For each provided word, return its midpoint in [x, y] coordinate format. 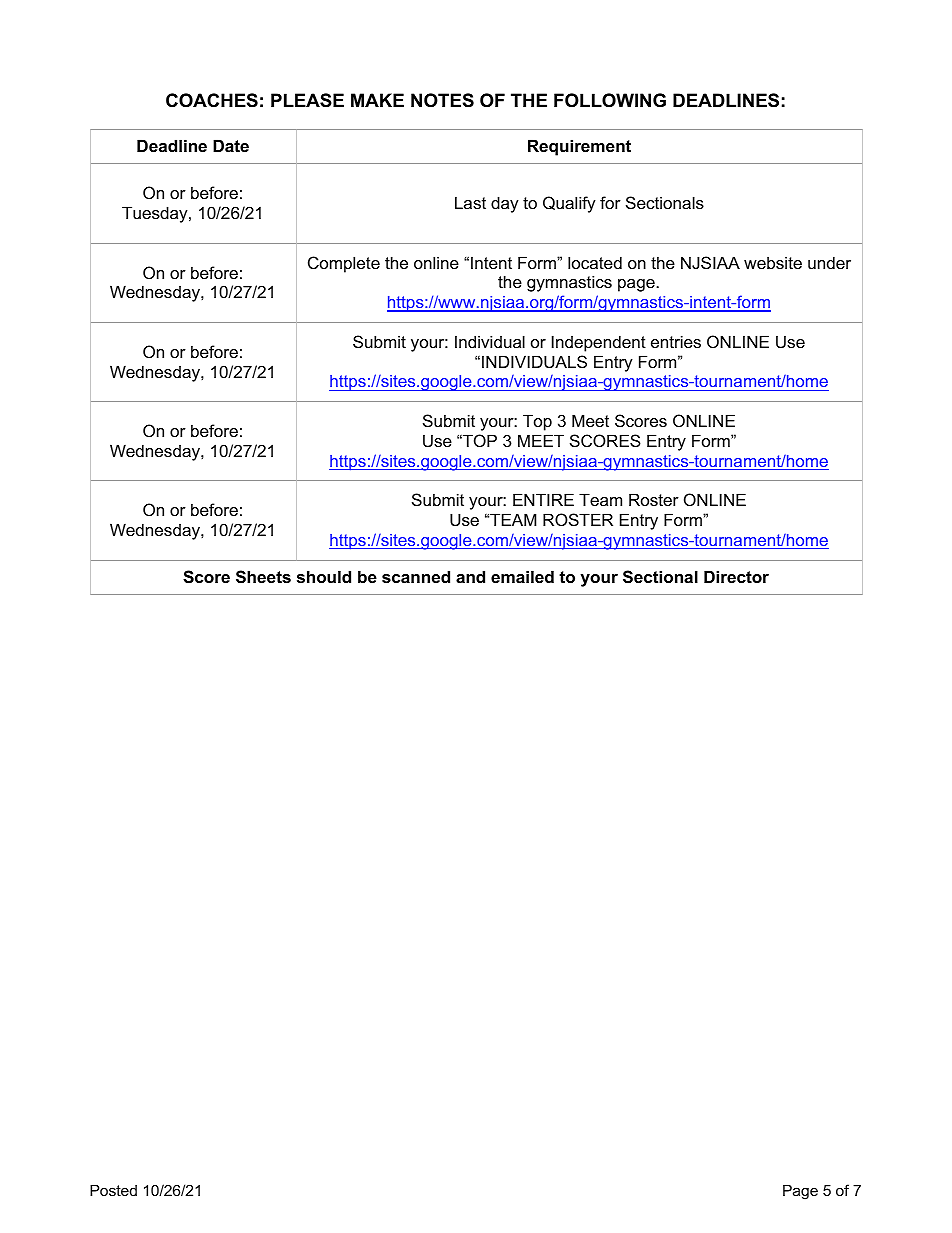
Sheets [263, 577]
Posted [113, 1190]
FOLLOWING [610, 100]
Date [231, 145]
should [324, 576]
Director [736, 576]
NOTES [442, 100]
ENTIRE [543, 499]
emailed [522, 576]
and [470, 576]
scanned [416, 576]
